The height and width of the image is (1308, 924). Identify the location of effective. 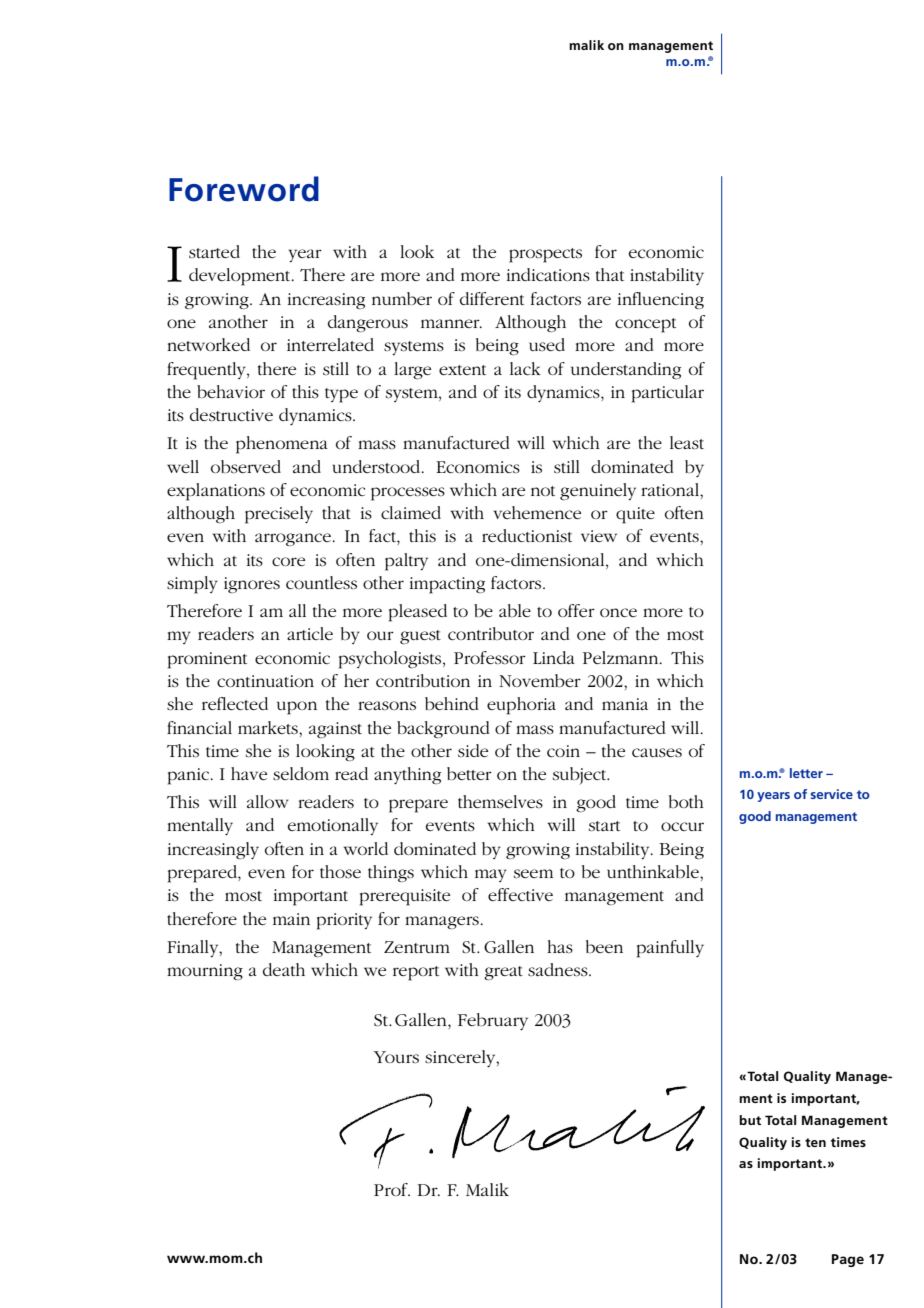
(520, 894).
